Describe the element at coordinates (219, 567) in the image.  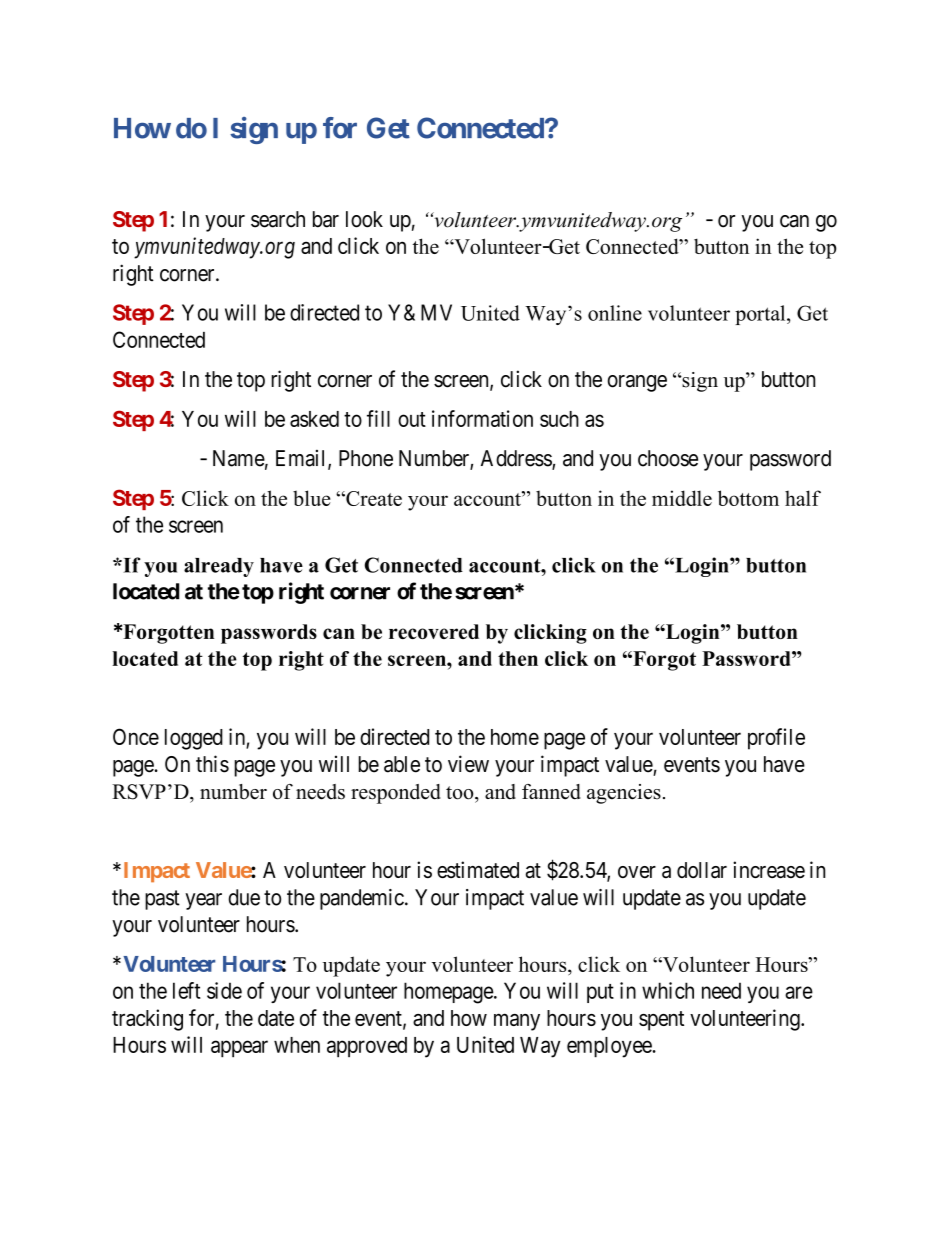
I see `already` at that location.
